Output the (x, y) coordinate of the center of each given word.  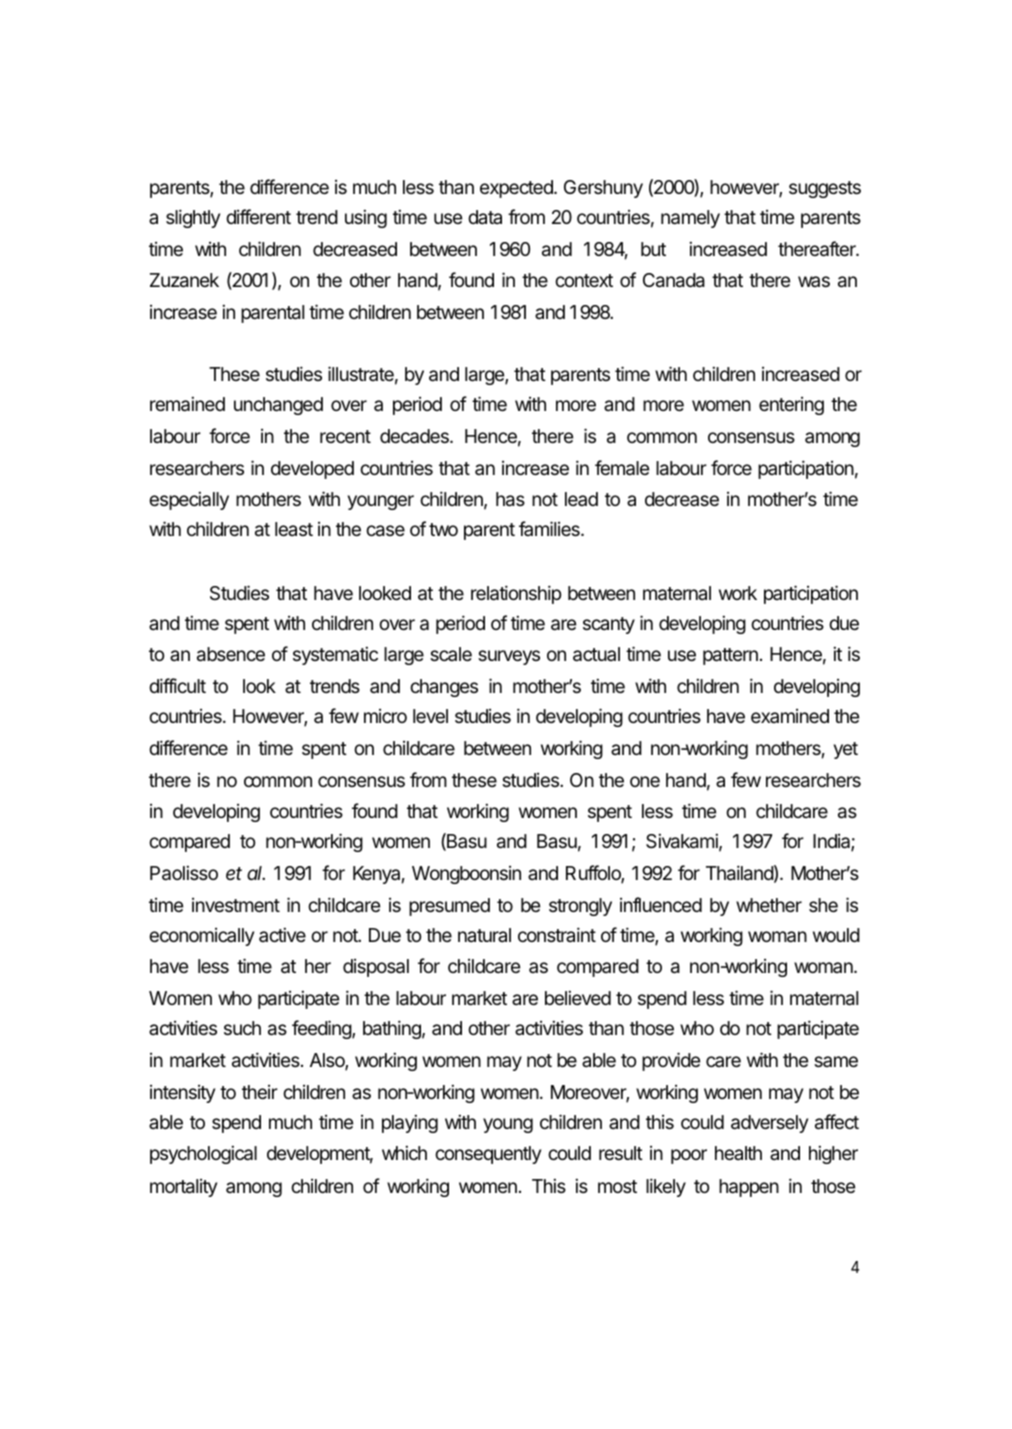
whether (769, 905)
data (485, 217)
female (622, 468)
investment (236, 905)
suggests (825, 189)
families (550, 528)
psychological (203, 1154)
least (294, 529)
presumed (449, 907)
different (258, 216)
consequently (488, 1155)
